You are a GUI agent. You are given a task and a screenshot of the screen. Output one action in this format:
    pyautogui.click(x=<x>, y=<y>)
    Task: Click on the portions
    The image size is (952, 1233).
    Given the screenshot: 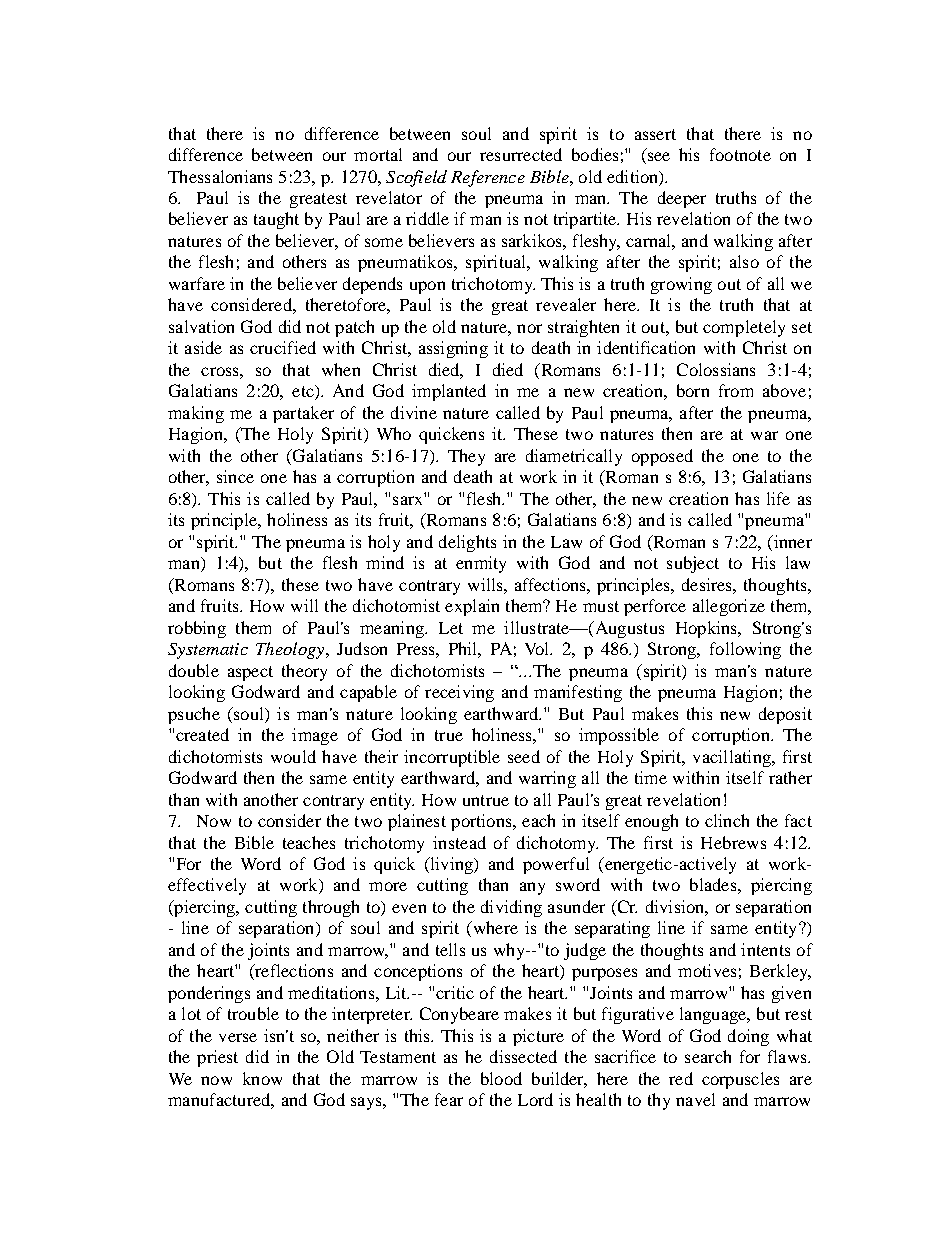 What is the action you would take?
    pyautogui.click(x=482, y=822)
